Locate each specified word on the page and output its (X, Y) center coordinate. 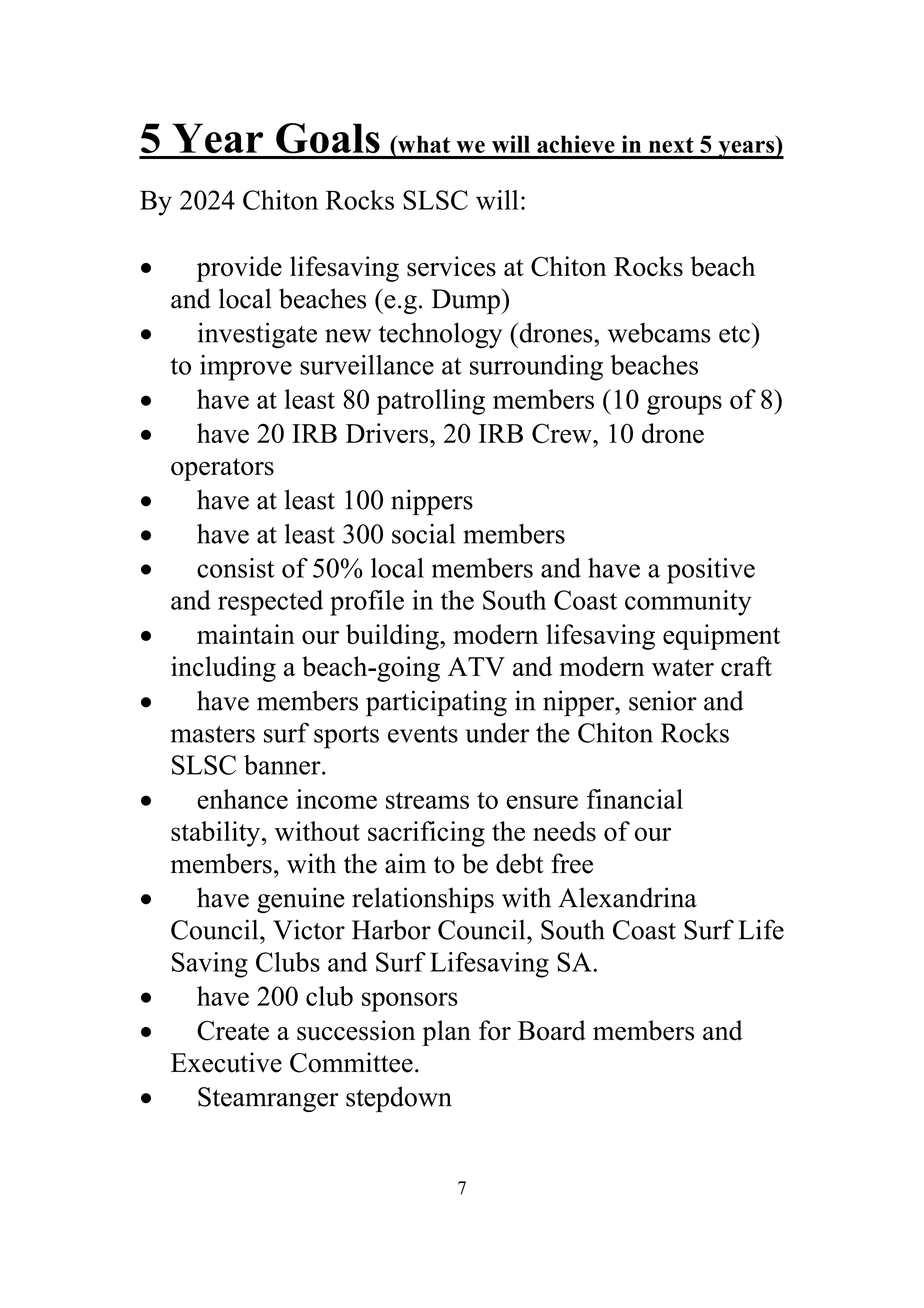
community (688, 603)
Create (233, 1031)
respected (270, 603)
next (671, 145)
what (423, 144)
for (495, 1030)
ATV (476, 666)
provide (239, 269)
